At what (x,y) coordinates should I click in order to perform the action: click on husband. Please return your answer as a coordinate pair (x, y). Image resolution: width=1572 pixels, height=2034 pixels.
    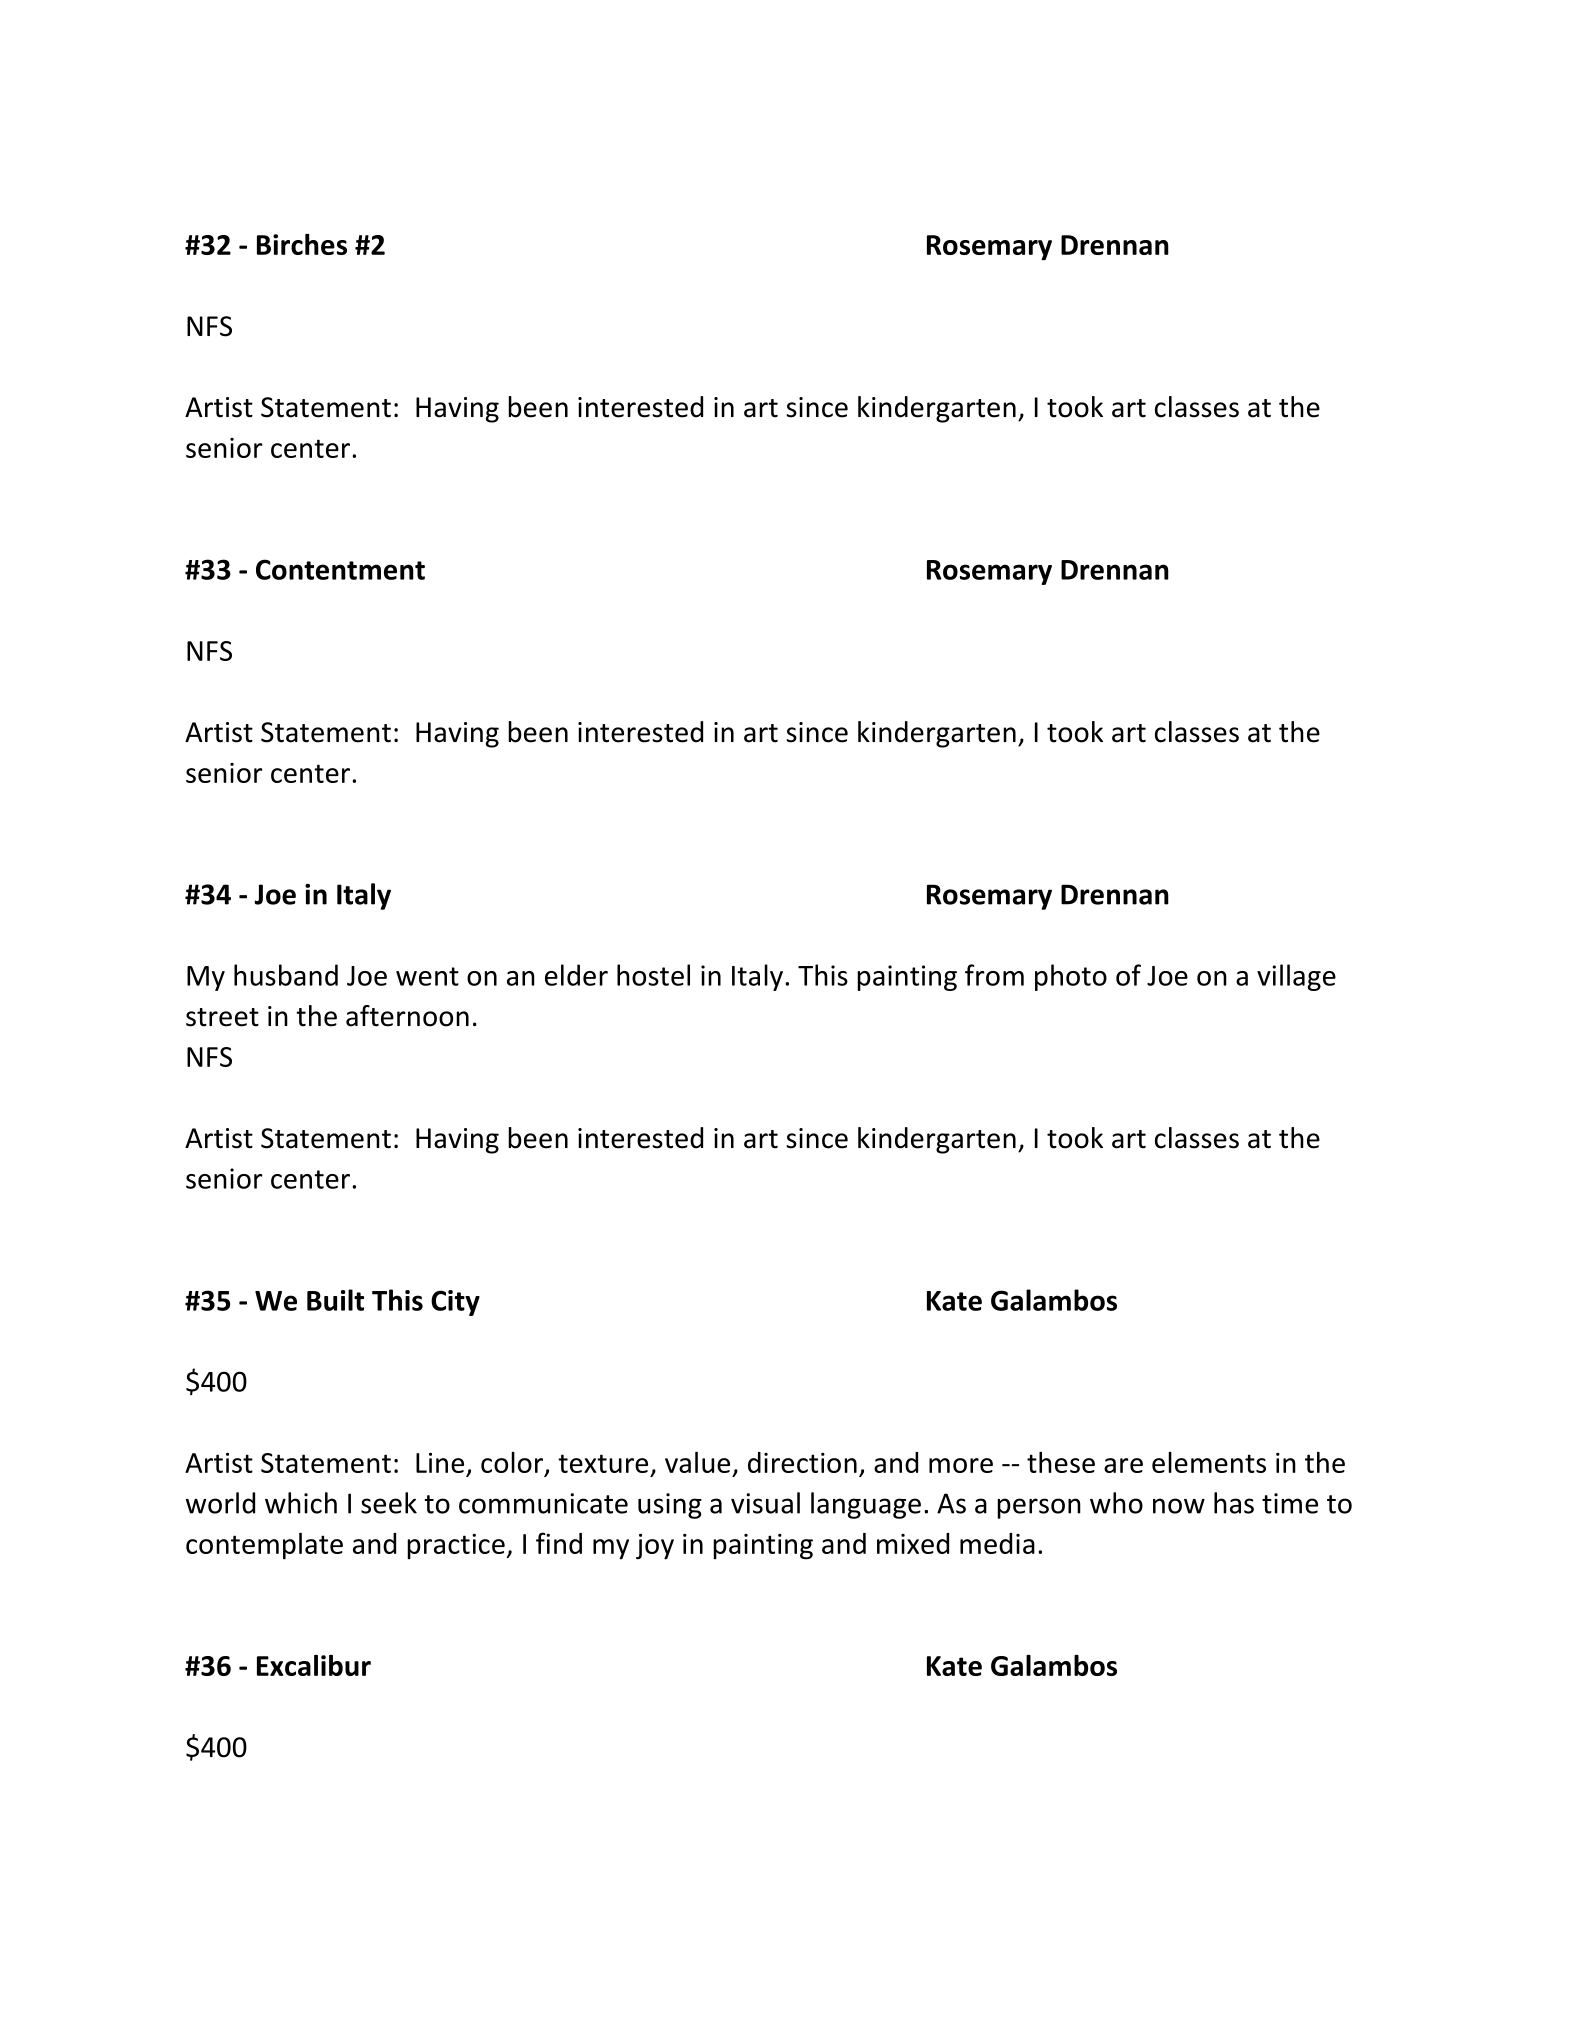
    Looking at the image, I should click on (286, 975).
